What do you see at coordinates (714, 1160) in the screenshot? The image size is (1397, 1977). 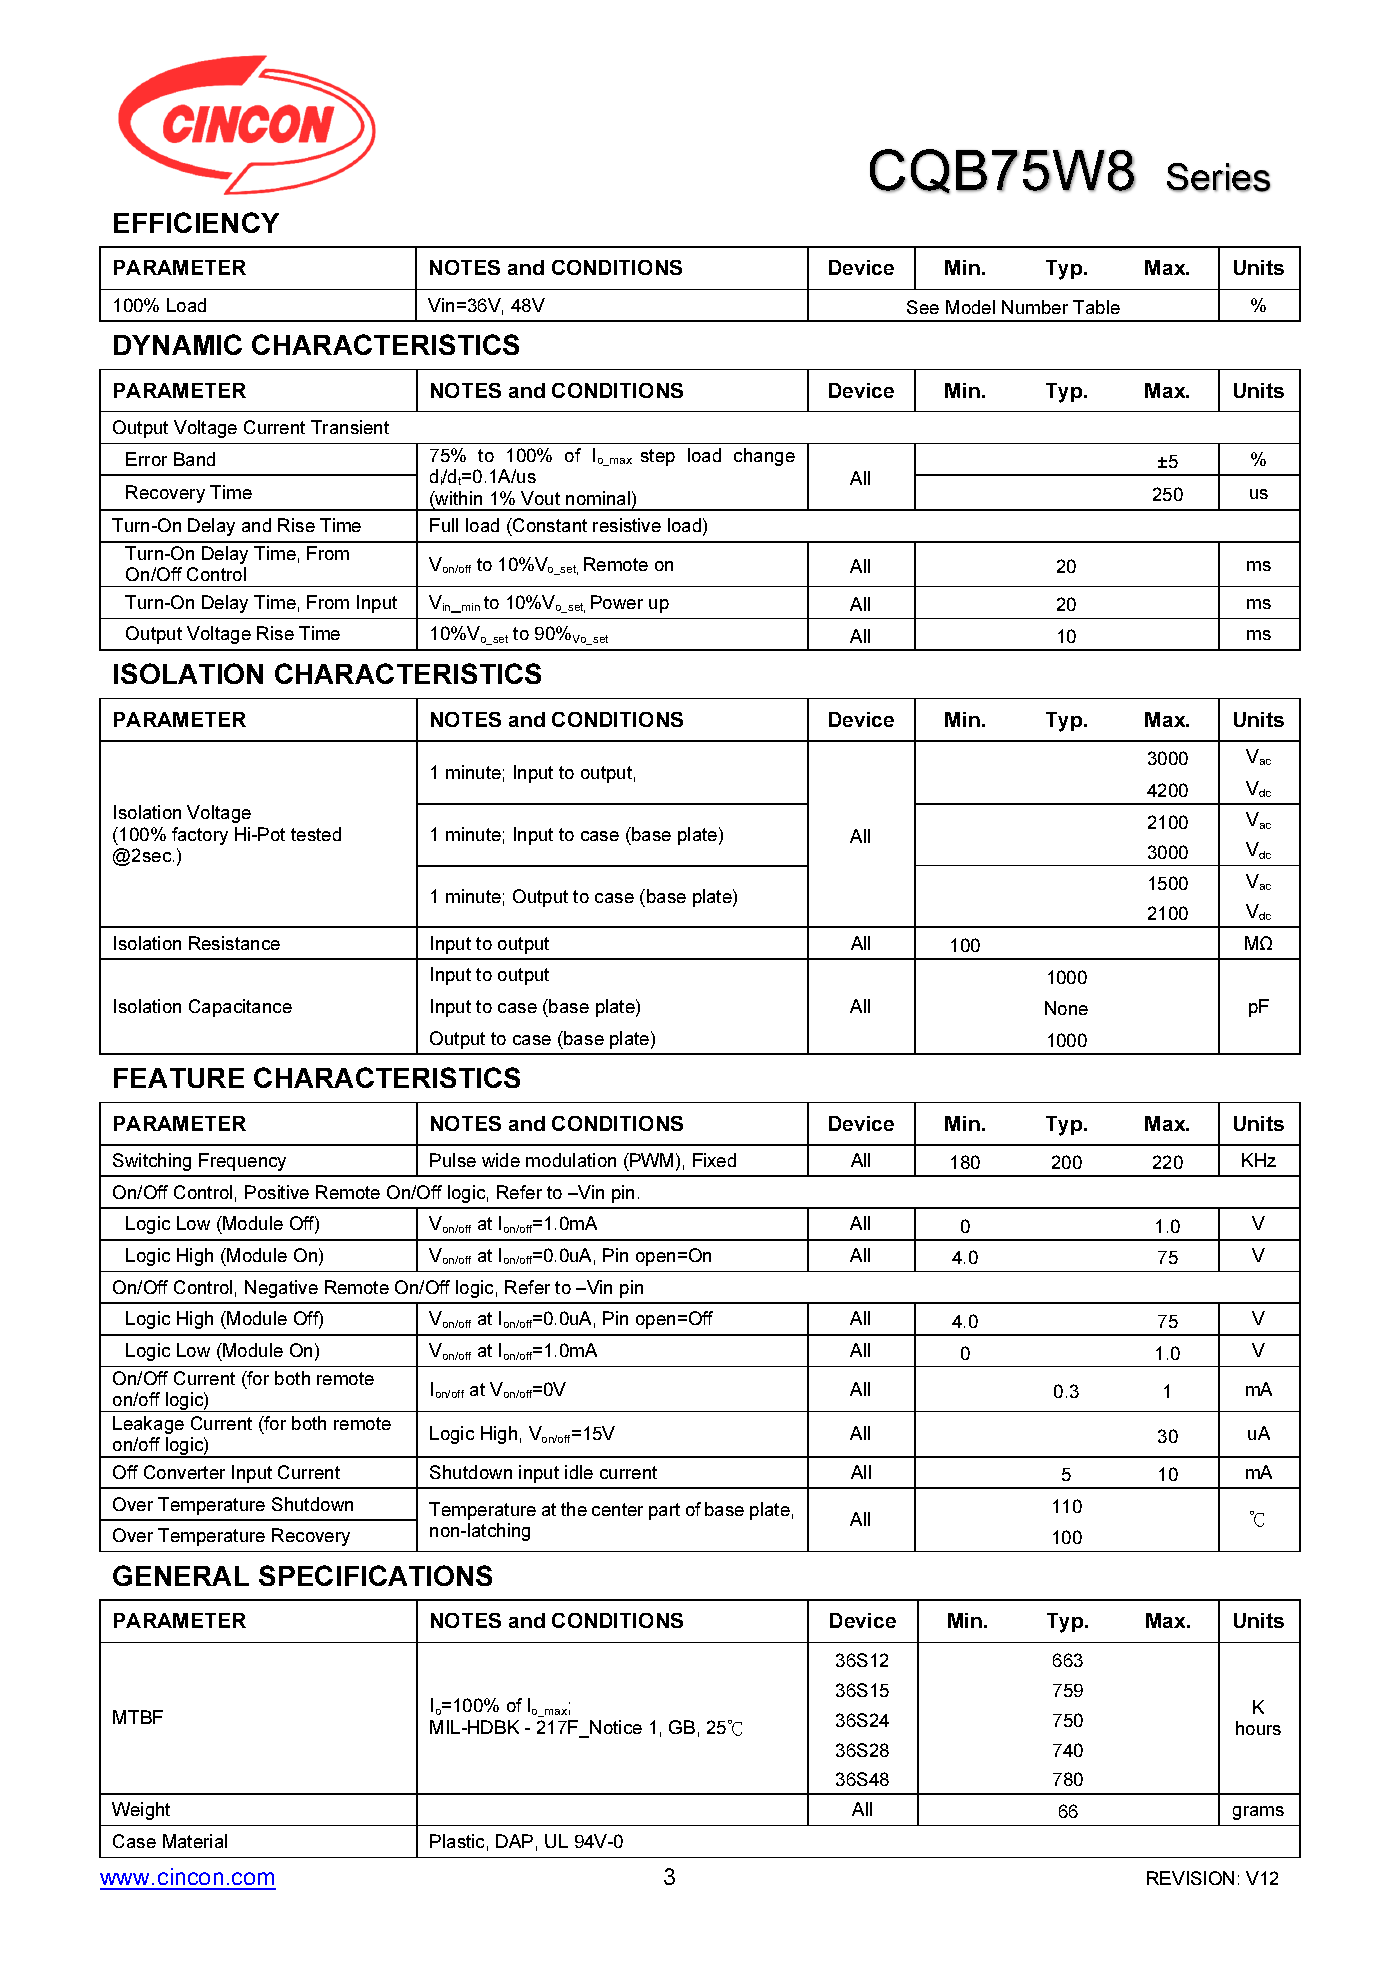 I see `Fixed` at bounding box center [714, 1160].
